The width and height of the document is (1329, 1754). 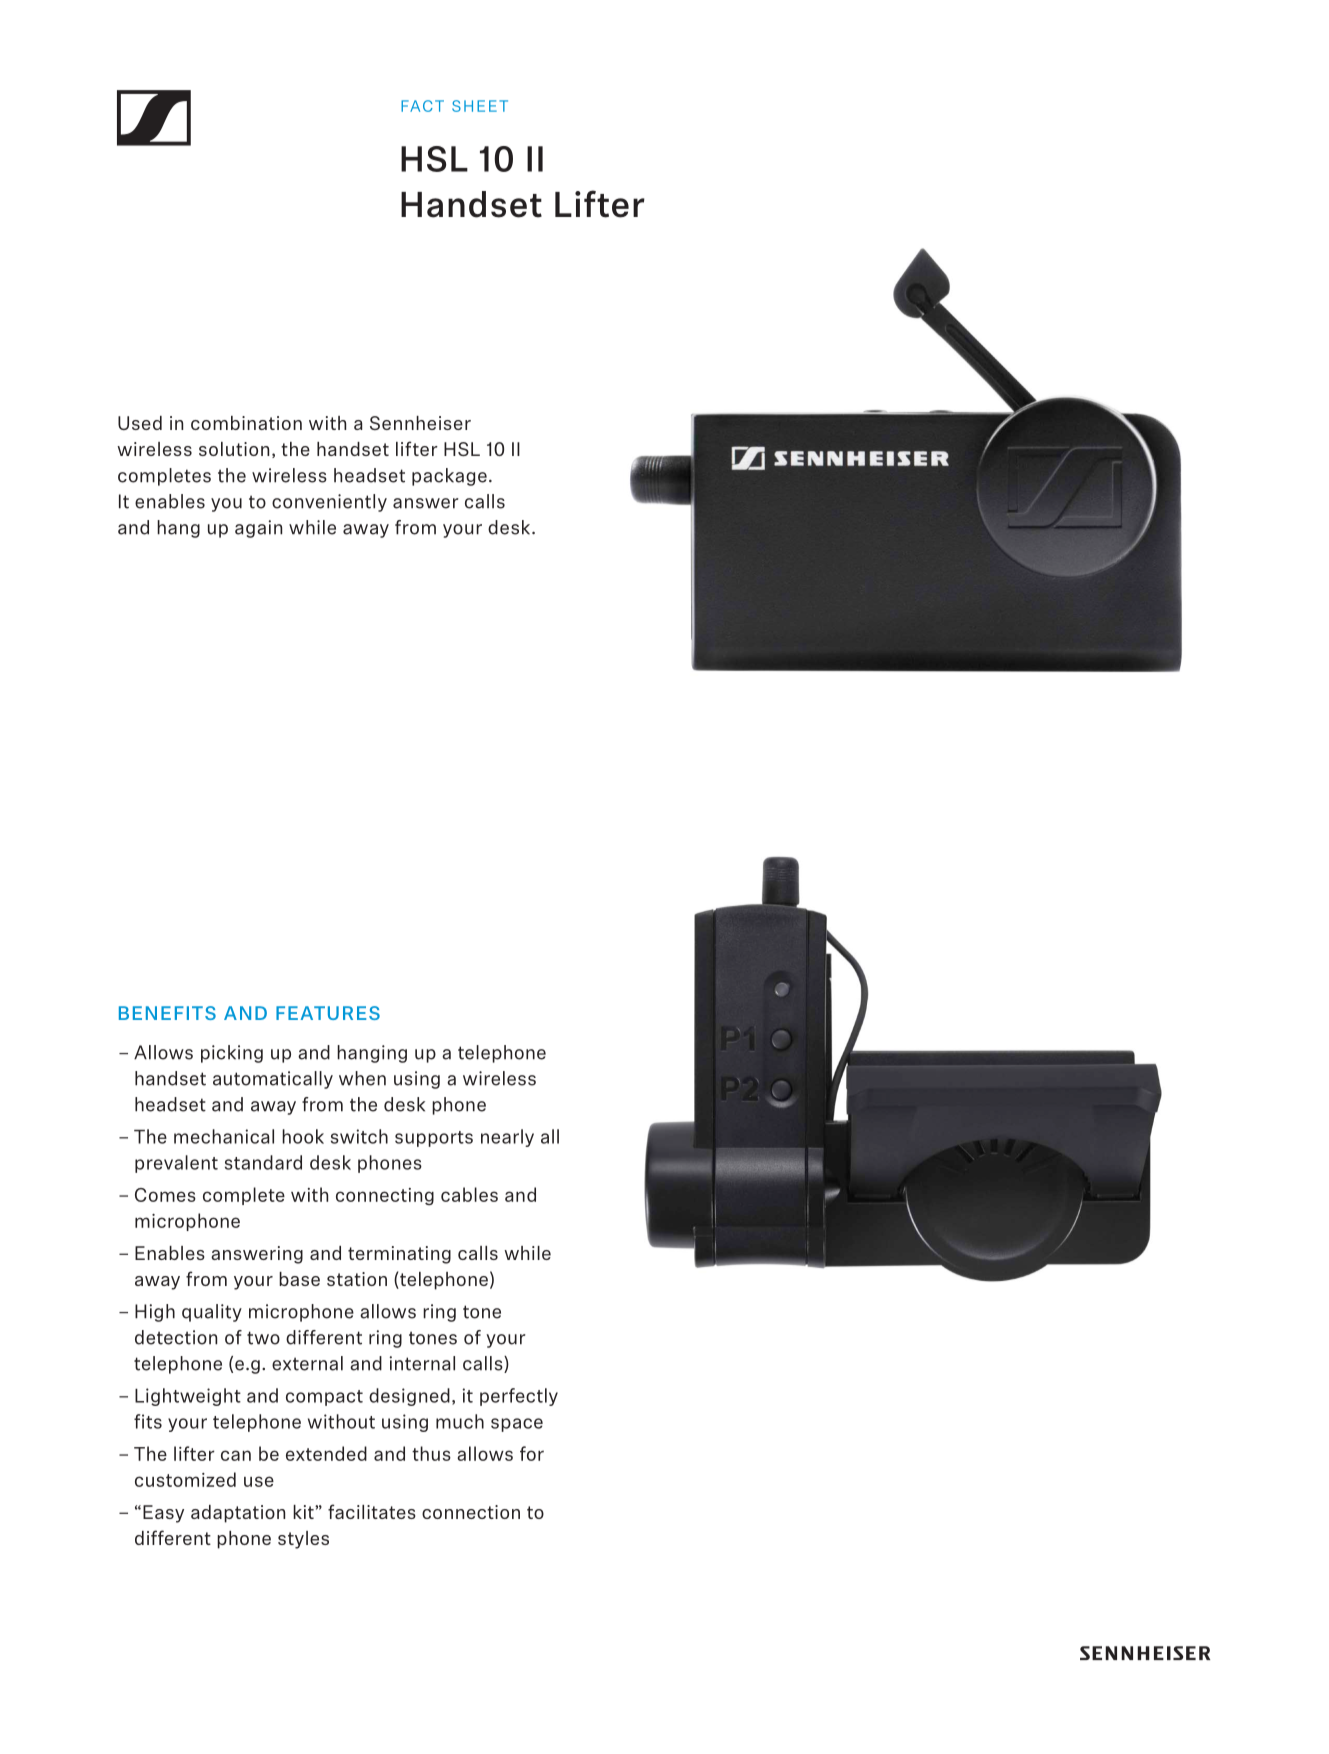 I want to click on Used, so click(x=140, y=423).
